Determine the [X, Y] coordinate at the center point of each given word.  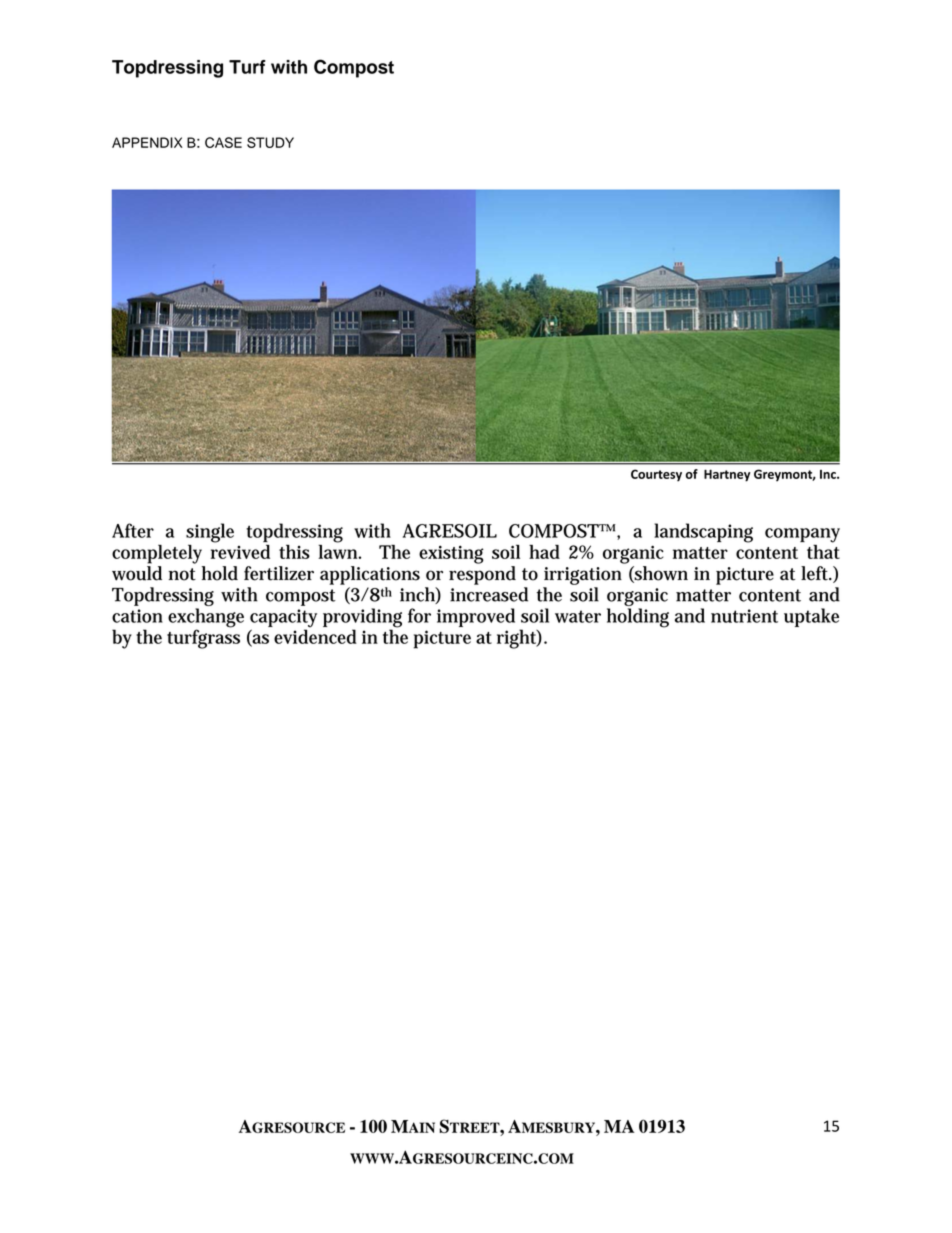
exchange [206, 619]
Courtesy [656, 475]
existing [451, 554]
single [210, 534]
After [133, 530]
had [544, 551]
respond [482, 575]
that [823, 550]
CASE [223, 142]
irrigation [583, 576]
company [802, 536]
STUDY [270, 142]
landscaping [703, 533]
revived [240, 550]
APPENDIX [147, 142]
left [816, 573]
